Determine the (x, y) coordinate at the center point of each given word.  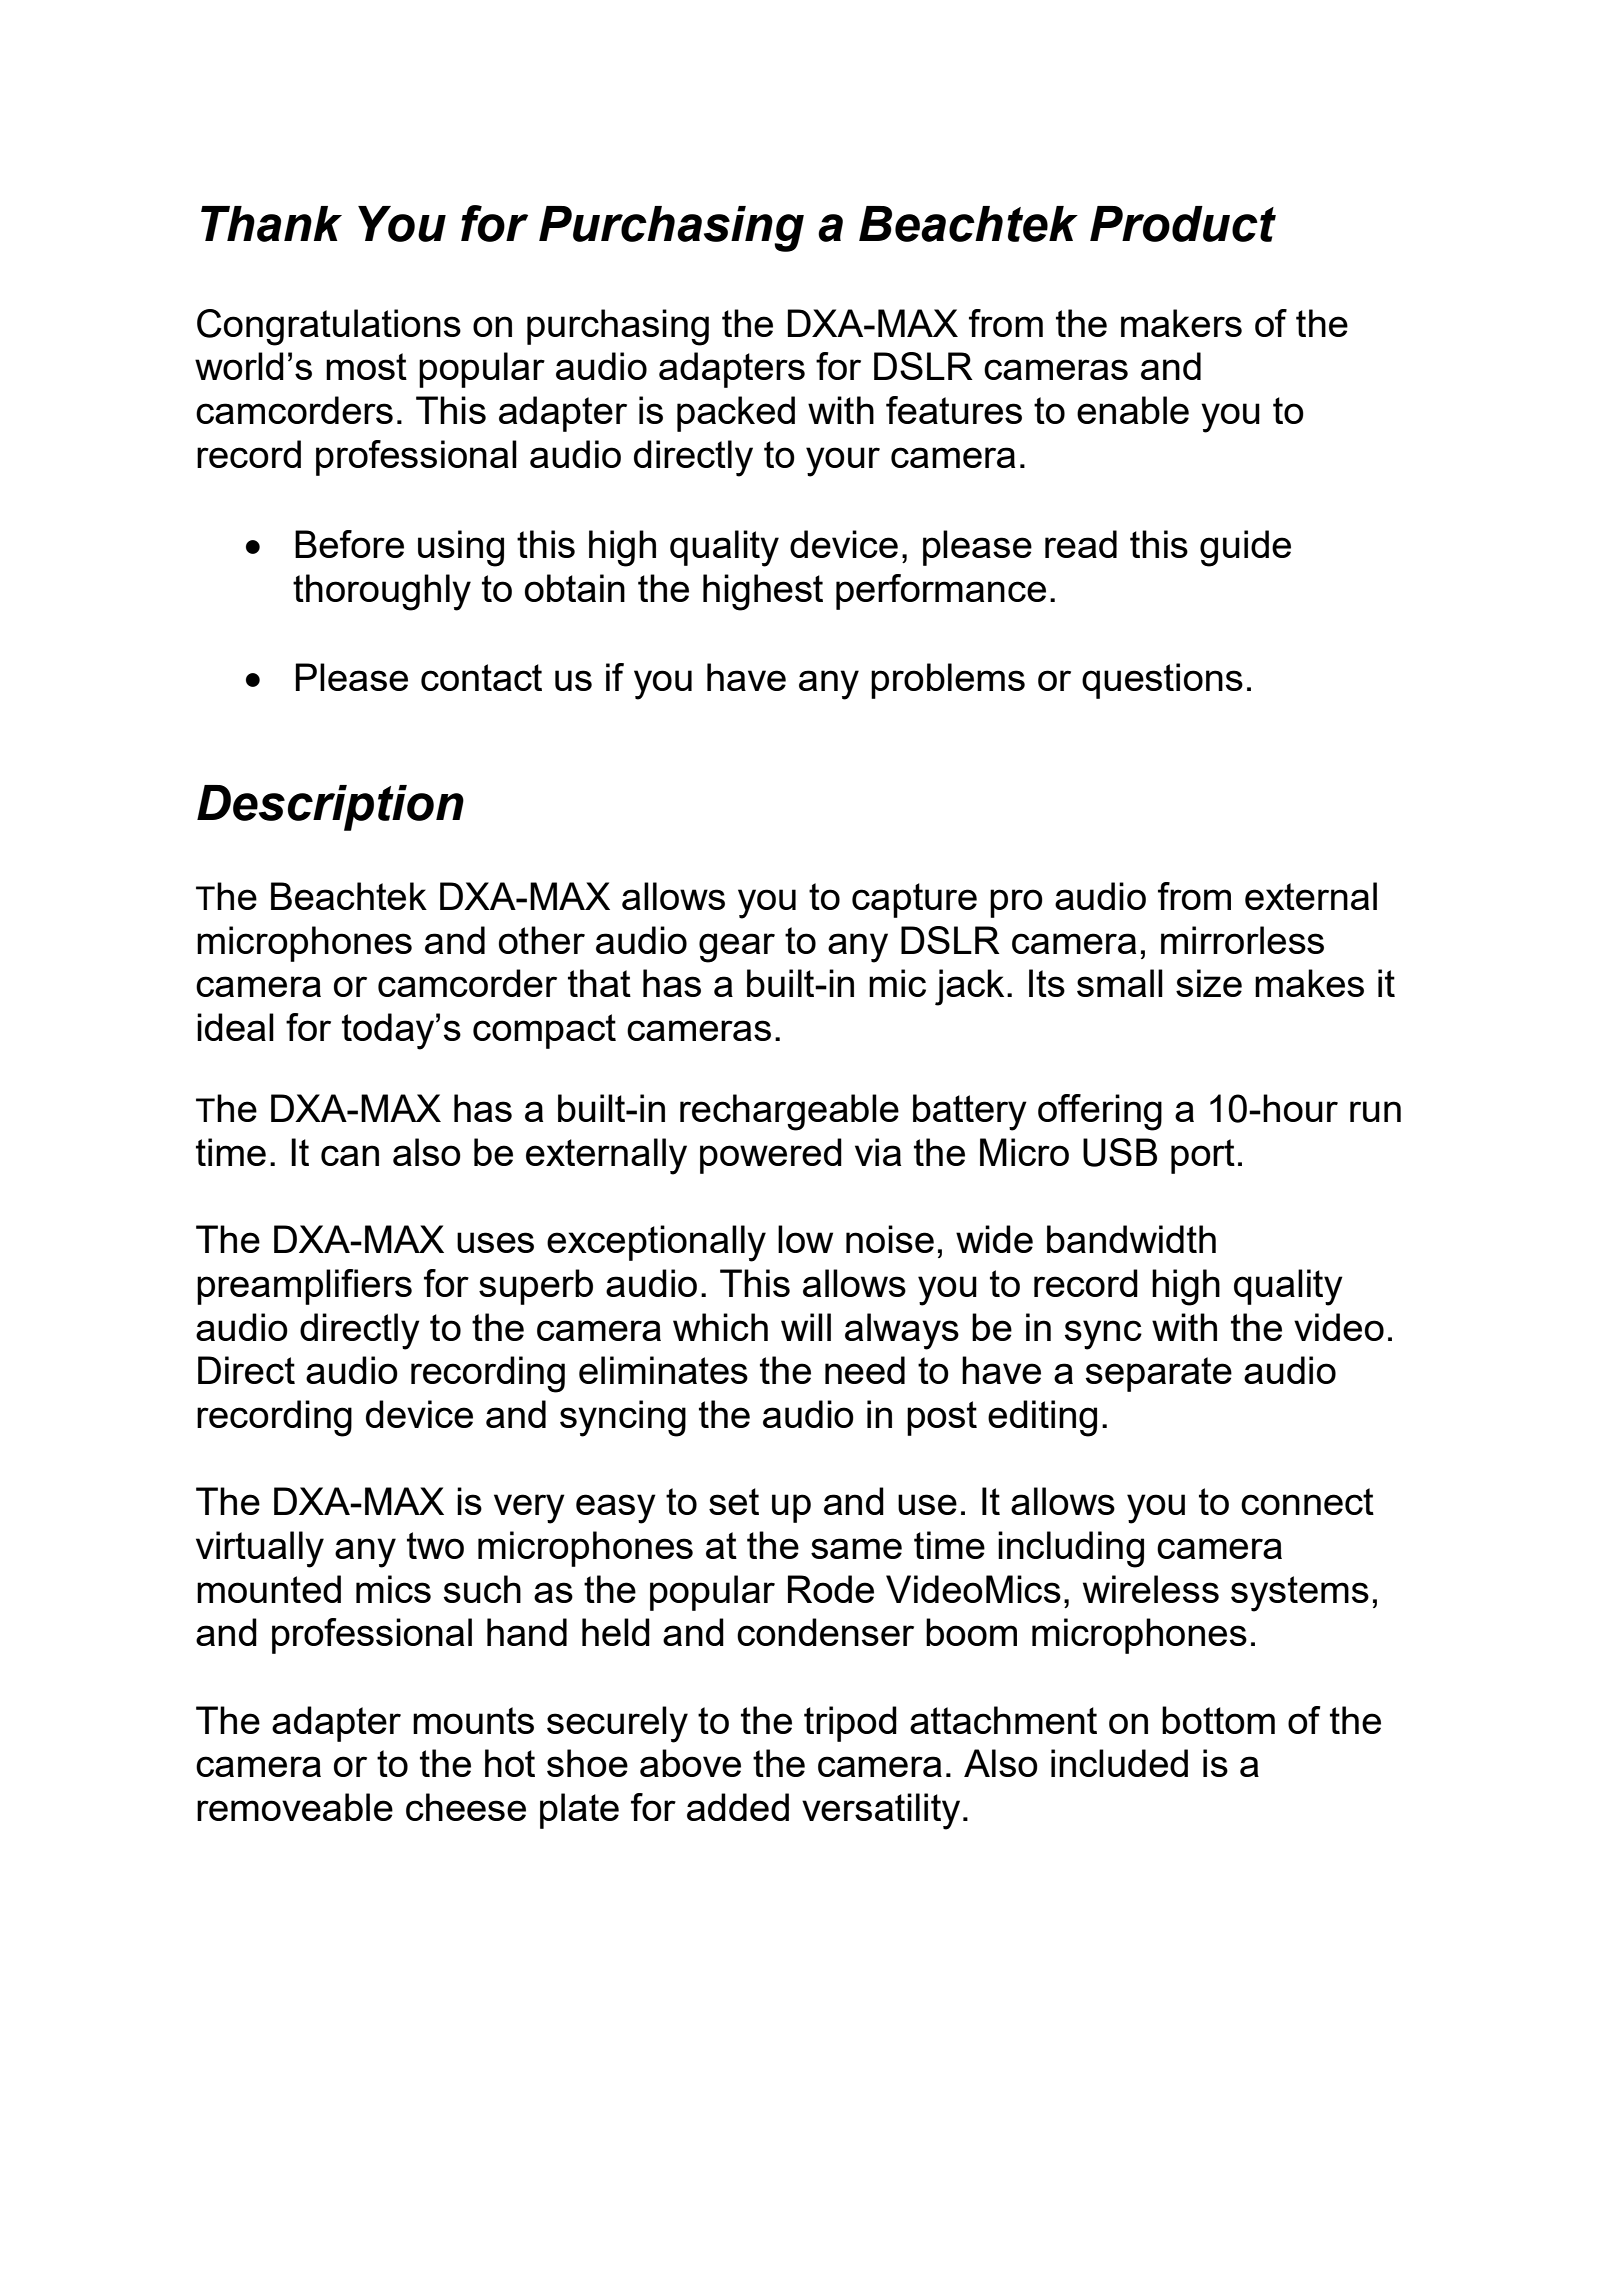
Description (330, 808)
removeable (295, 1807)
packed (736, 414)
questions (1162, 681)
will (806, 1327)
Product (1183, 224)
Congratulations (329, 327)
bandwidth (1131, 1239)
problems (948, 681)
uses (495, 1242)
